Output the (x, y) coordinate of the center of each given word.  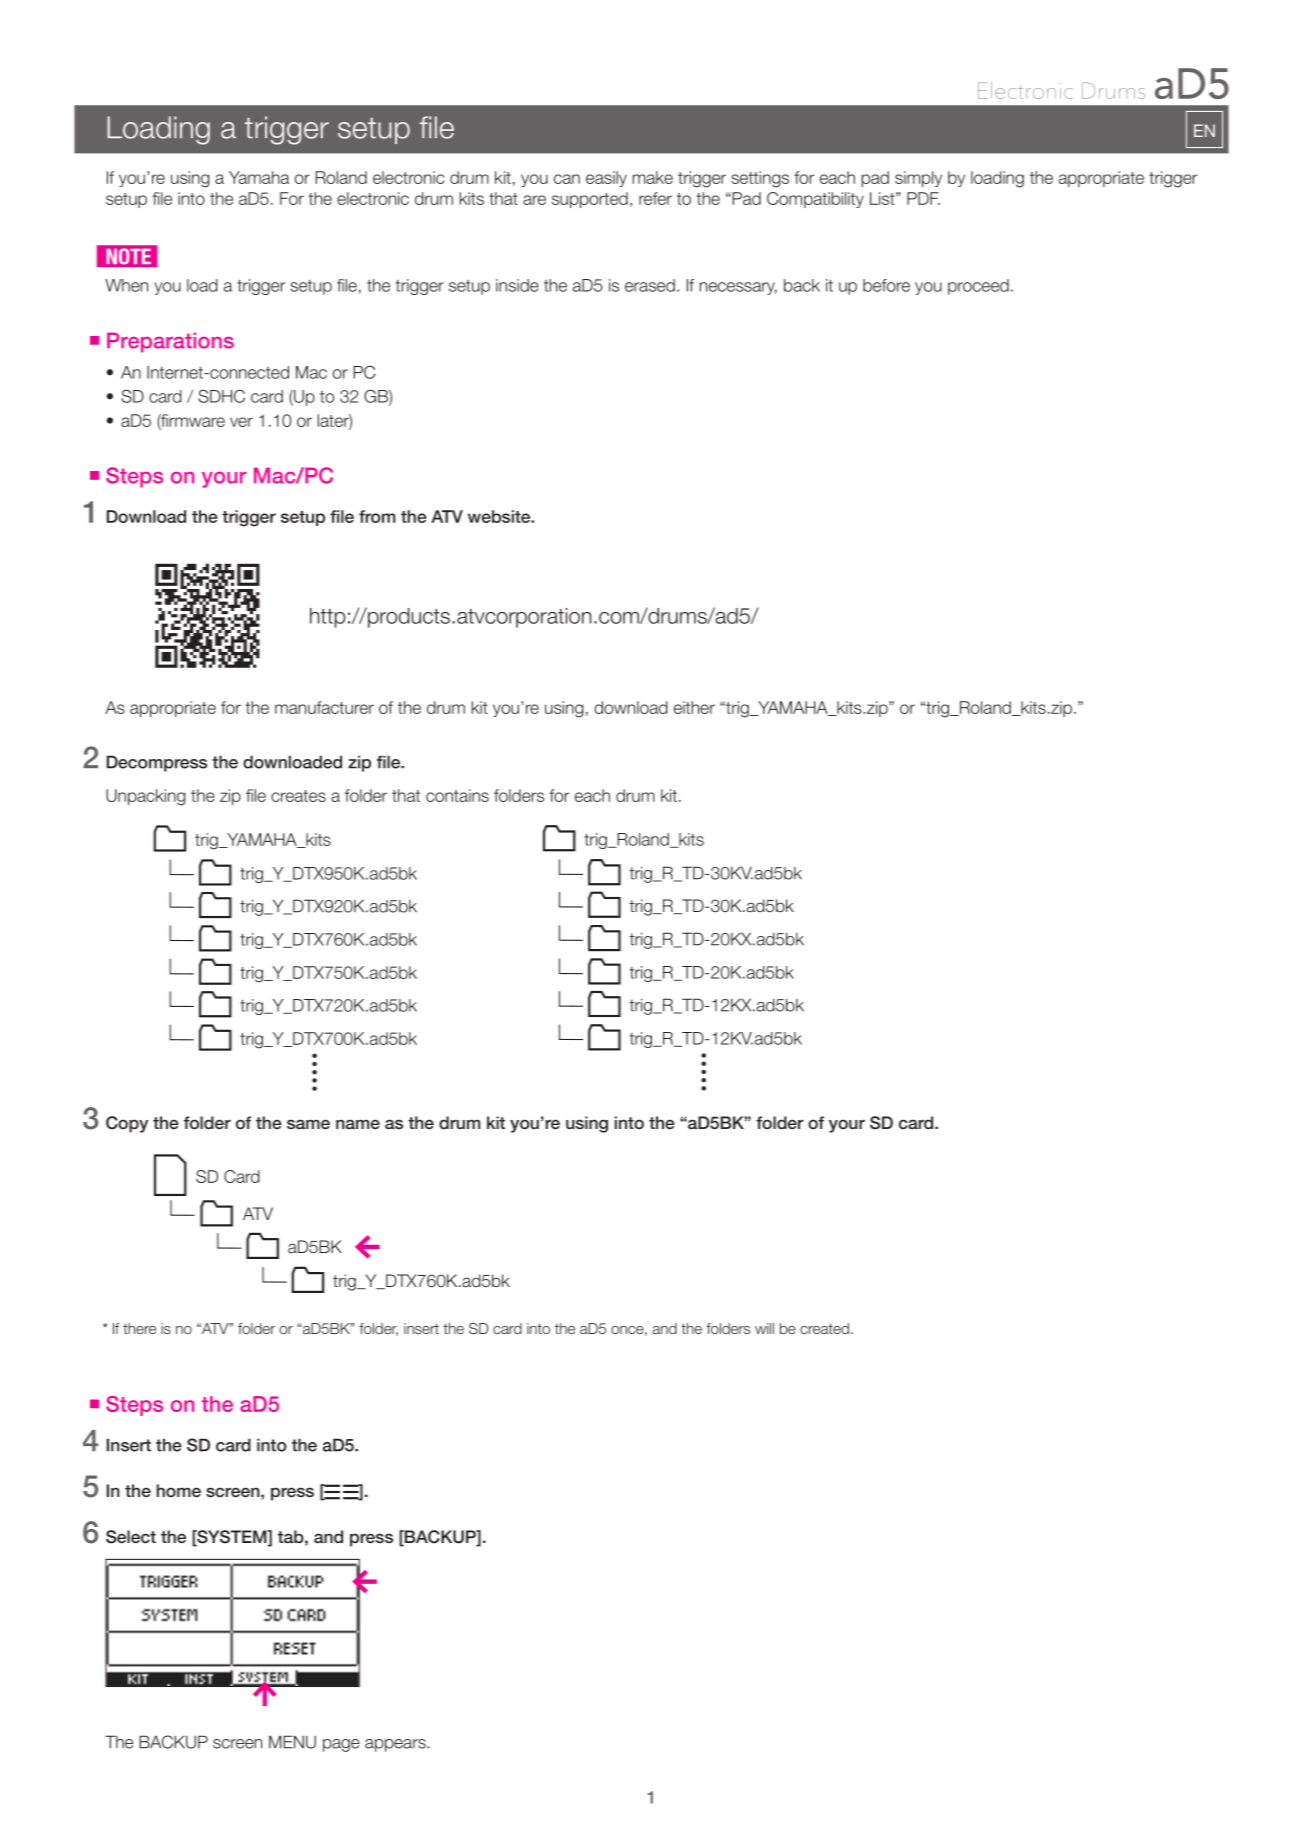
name (358, 1124)
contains (457, 795)
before (886, 285)
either (694, 707)
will (764, 1328)
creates (298, 796)
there (139, 1328)
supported (590, 200)
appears (396, 1745)
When (126, 285)
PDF (923, 198)
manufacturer (324, 707)
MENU (292, 1742)
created (824, 1328)
